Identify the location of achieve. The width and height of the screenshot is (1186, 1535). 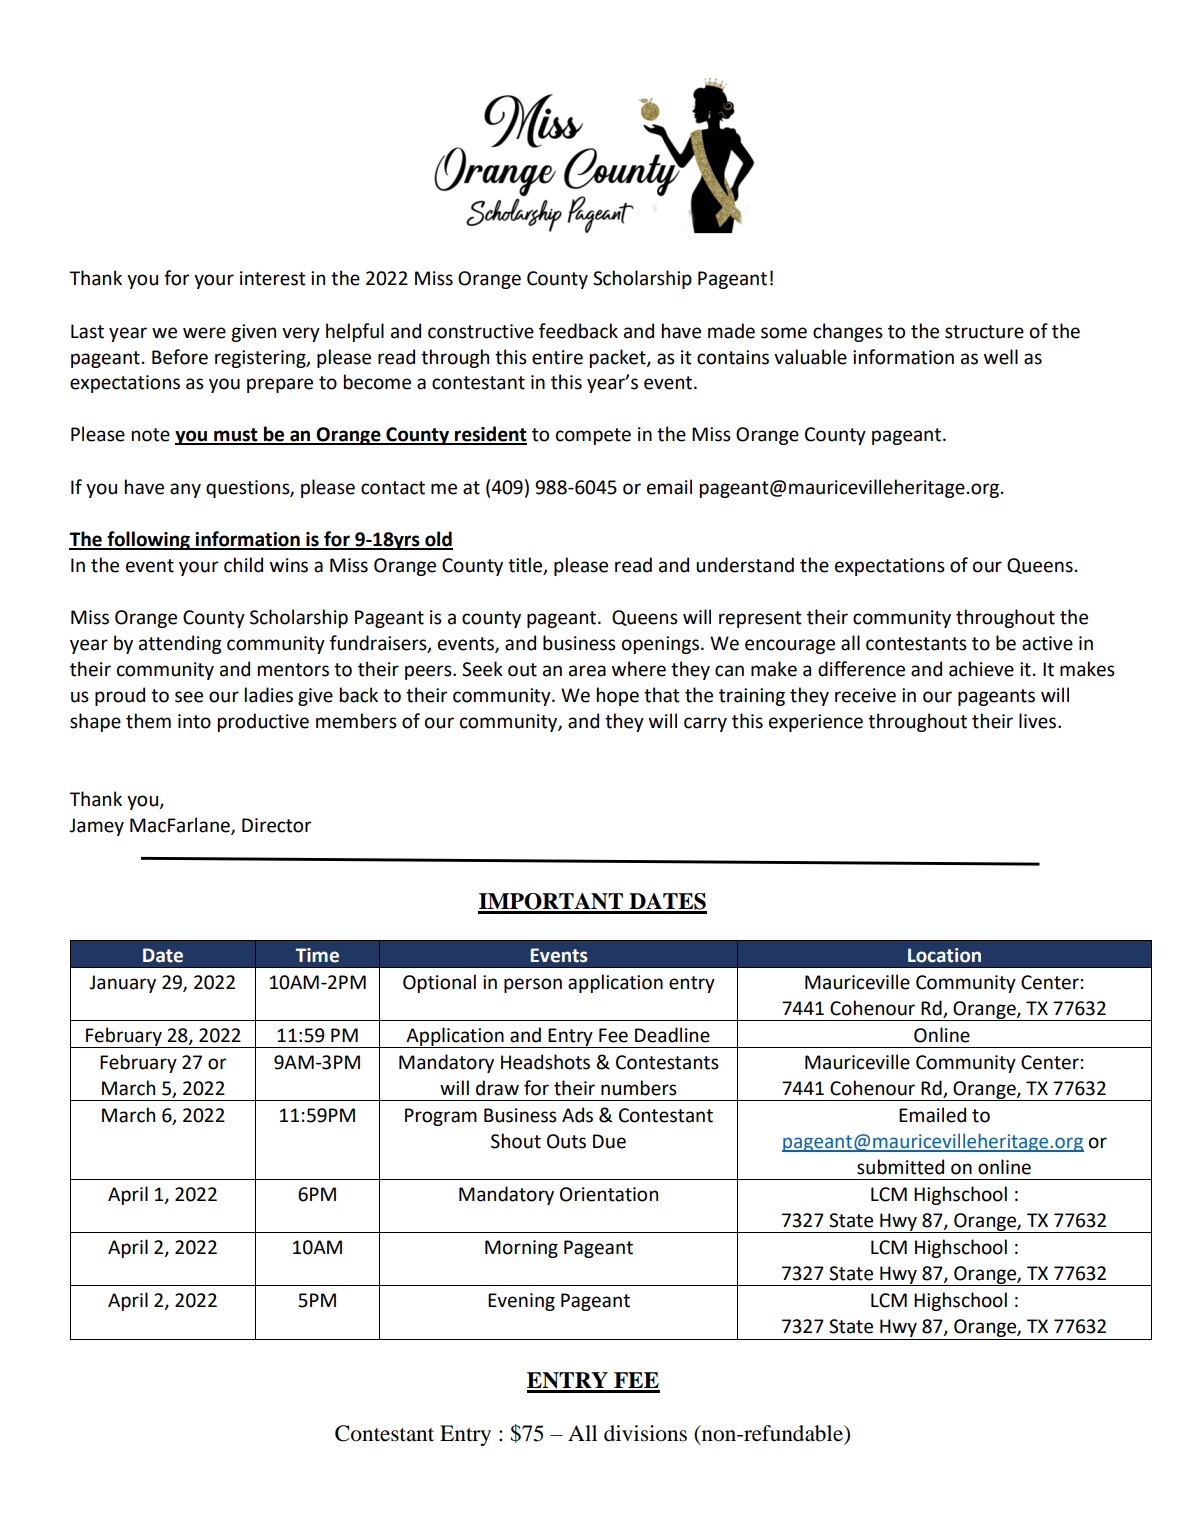
(981, 669).
